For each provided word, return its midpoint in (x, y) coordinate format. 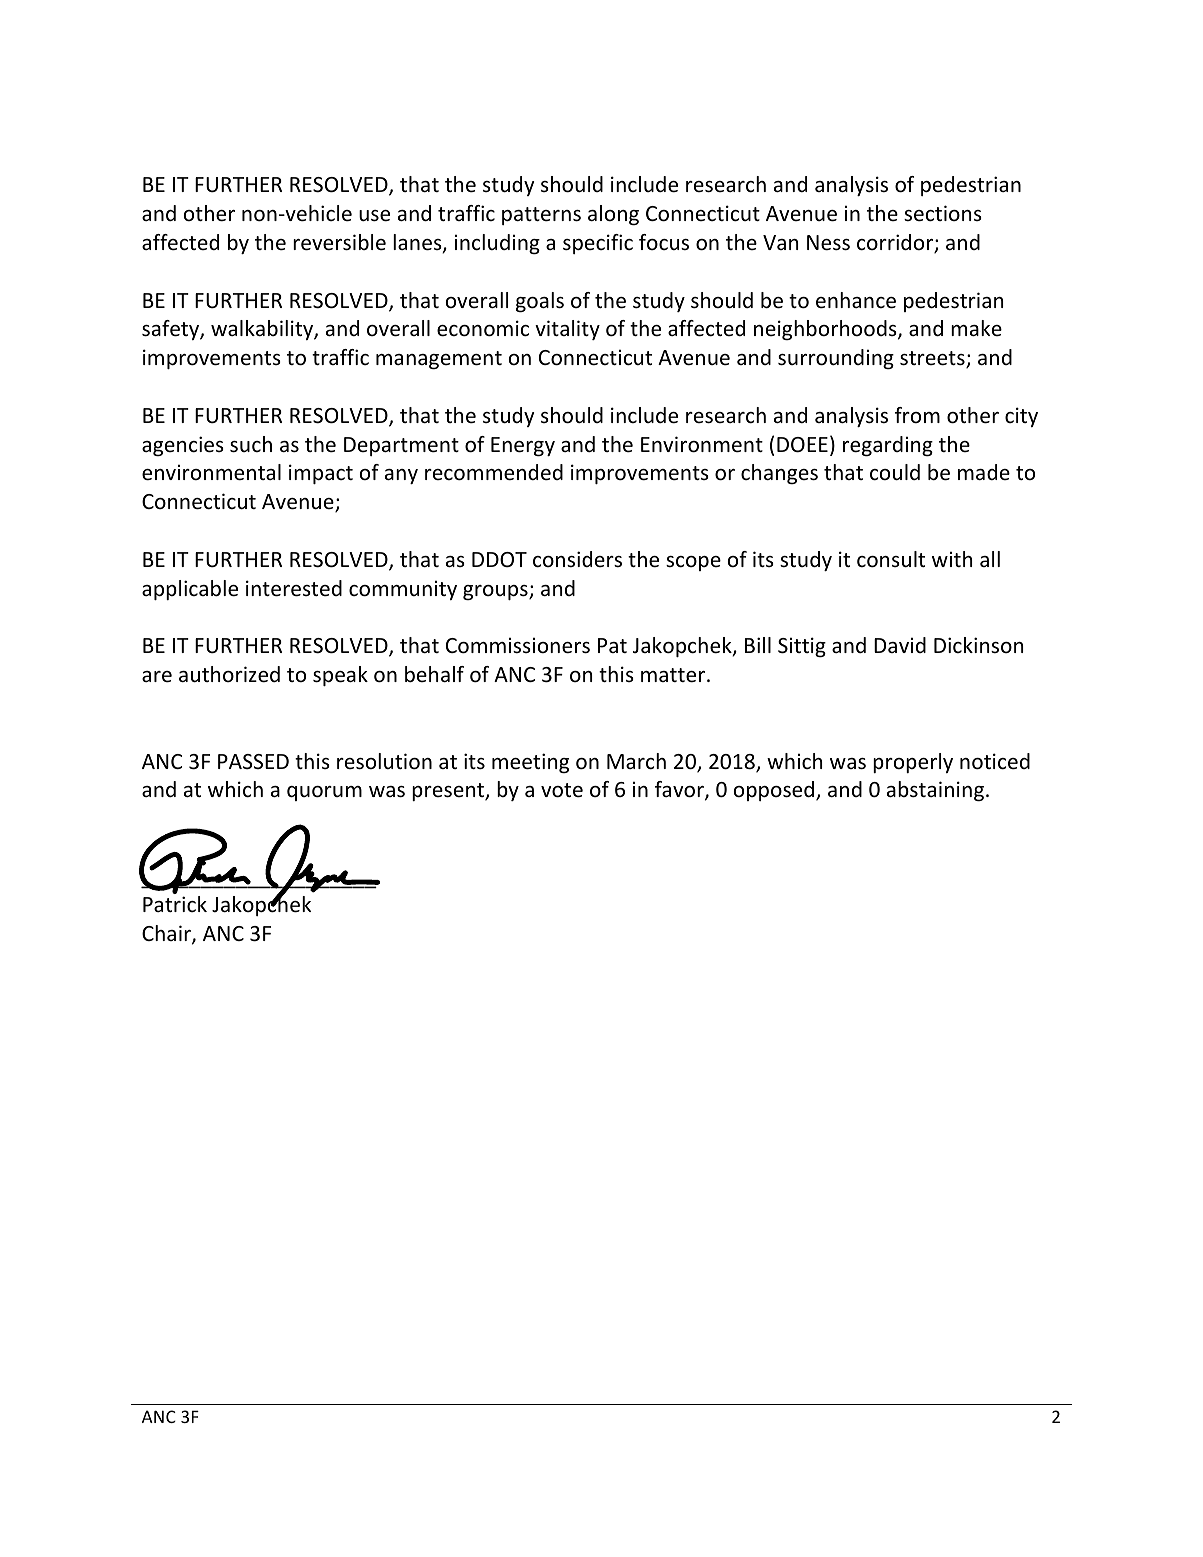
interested (294, 588)
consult (891, 559)
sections (943, 213)
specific (598, 244)
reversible (339, 242)
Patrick (175, 904)
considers (577, 559)
